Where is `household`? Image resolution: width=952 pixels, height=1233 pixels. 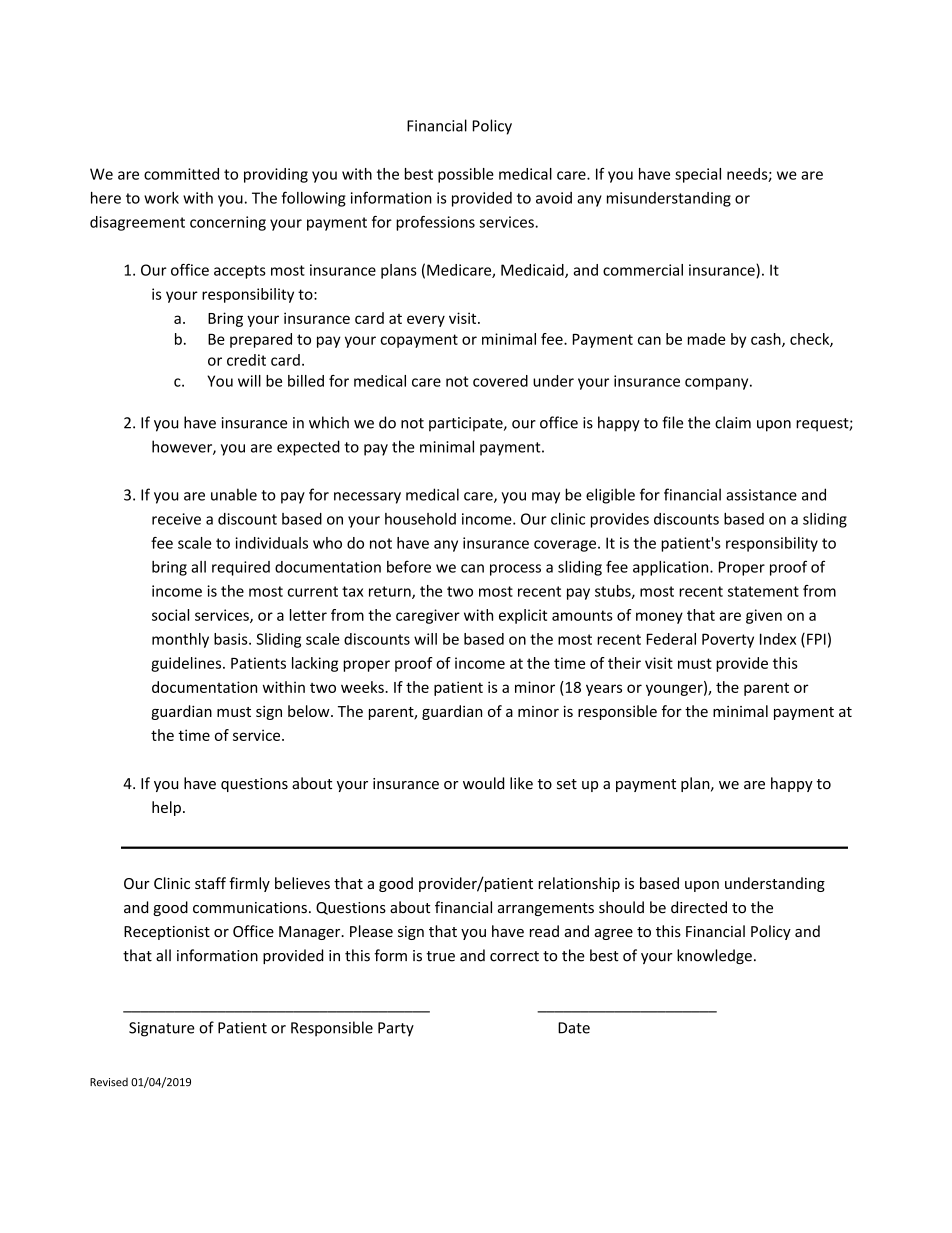
household is located at coordinates (420, 519).
